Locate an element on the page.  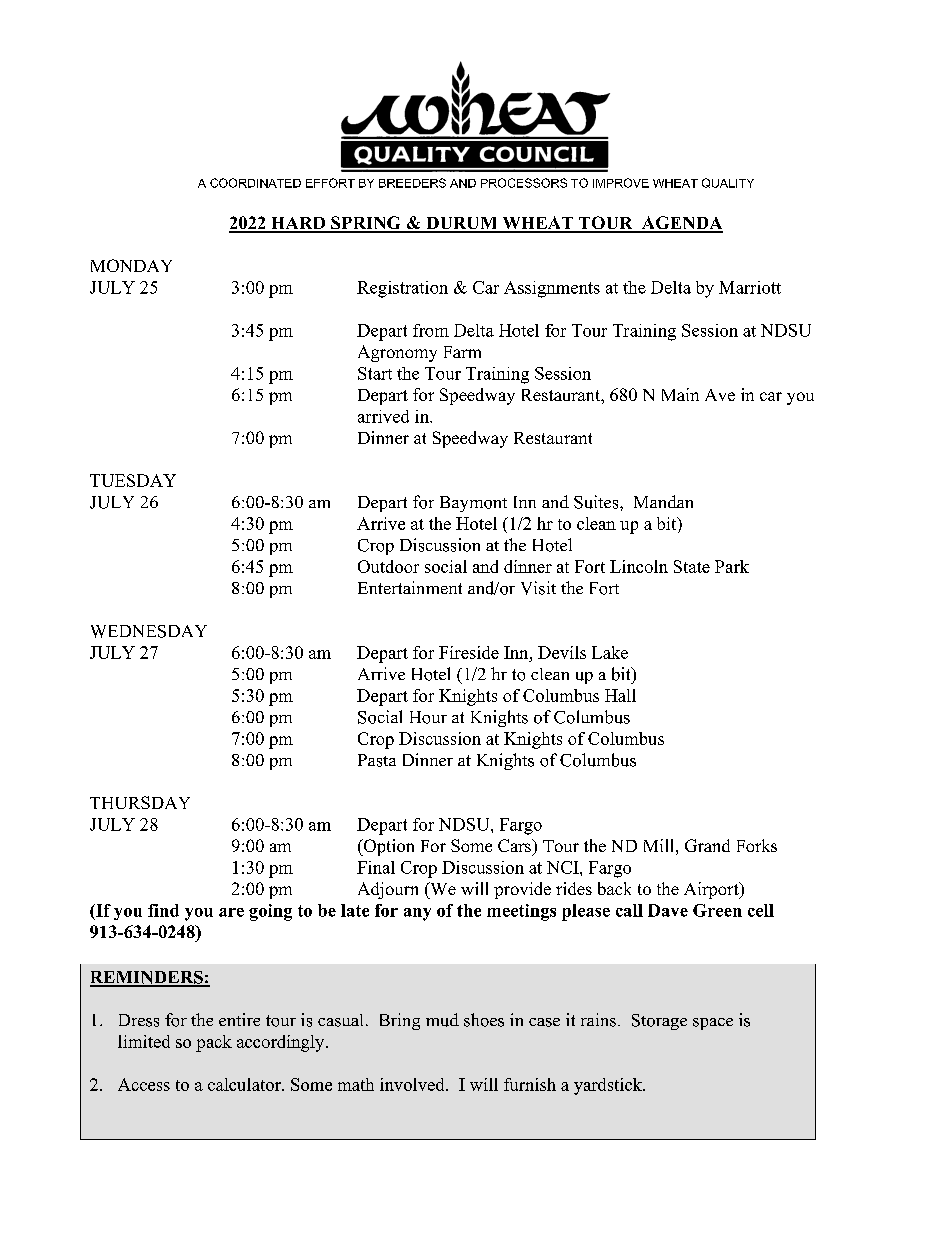
pack is located at coordinates (214, 1043).
